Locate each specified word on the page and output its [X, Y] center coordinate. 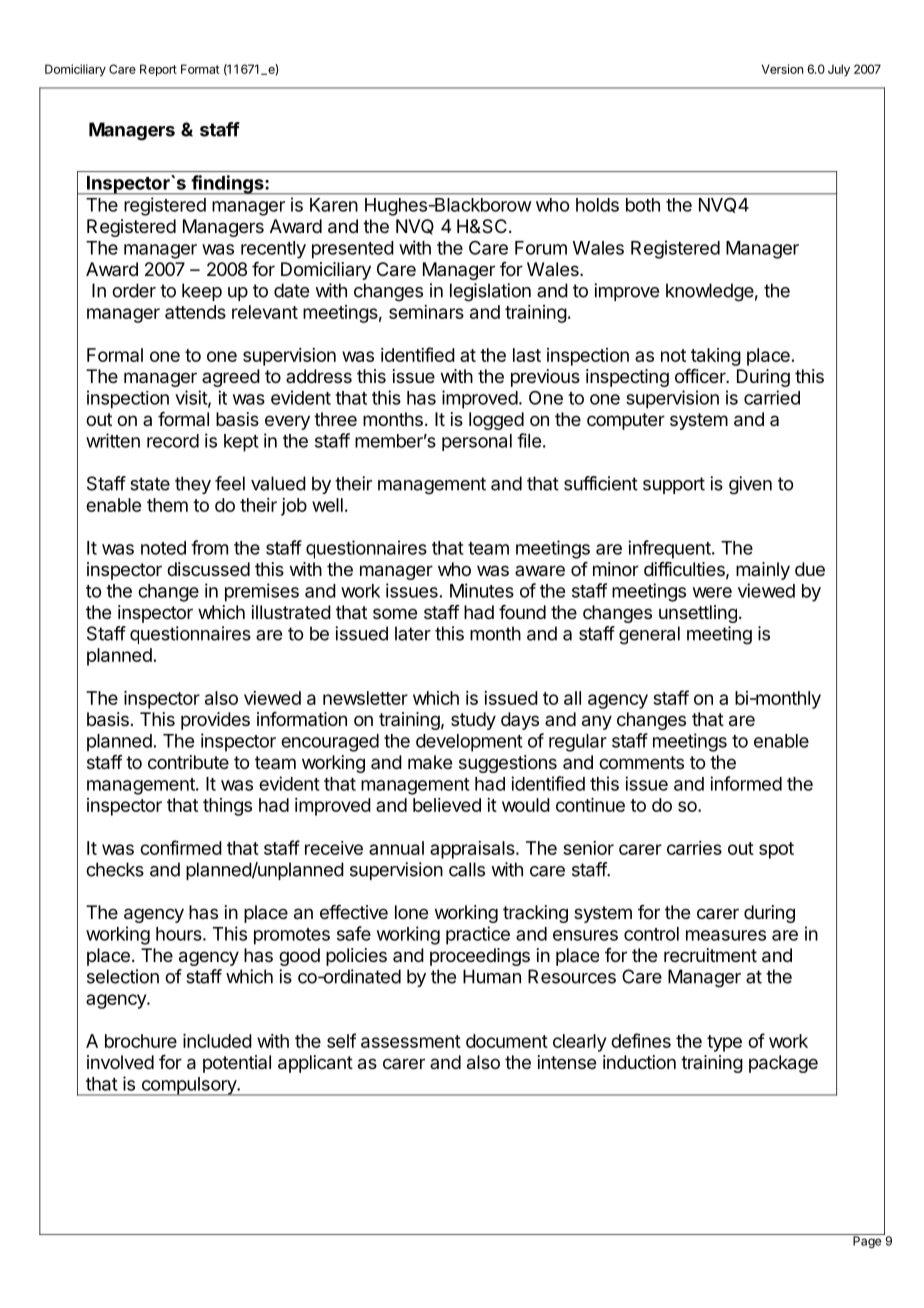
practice [478, 935]
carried [772, 397]
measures [726, 935]
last [527, 355]
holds [597, 205]
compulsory [188, 1086]
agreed [231, 378]
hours [180, 934]
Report [158, 70]
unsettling [698, 614]
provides [215, 721]
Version [782, 69]
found [522, 612]
